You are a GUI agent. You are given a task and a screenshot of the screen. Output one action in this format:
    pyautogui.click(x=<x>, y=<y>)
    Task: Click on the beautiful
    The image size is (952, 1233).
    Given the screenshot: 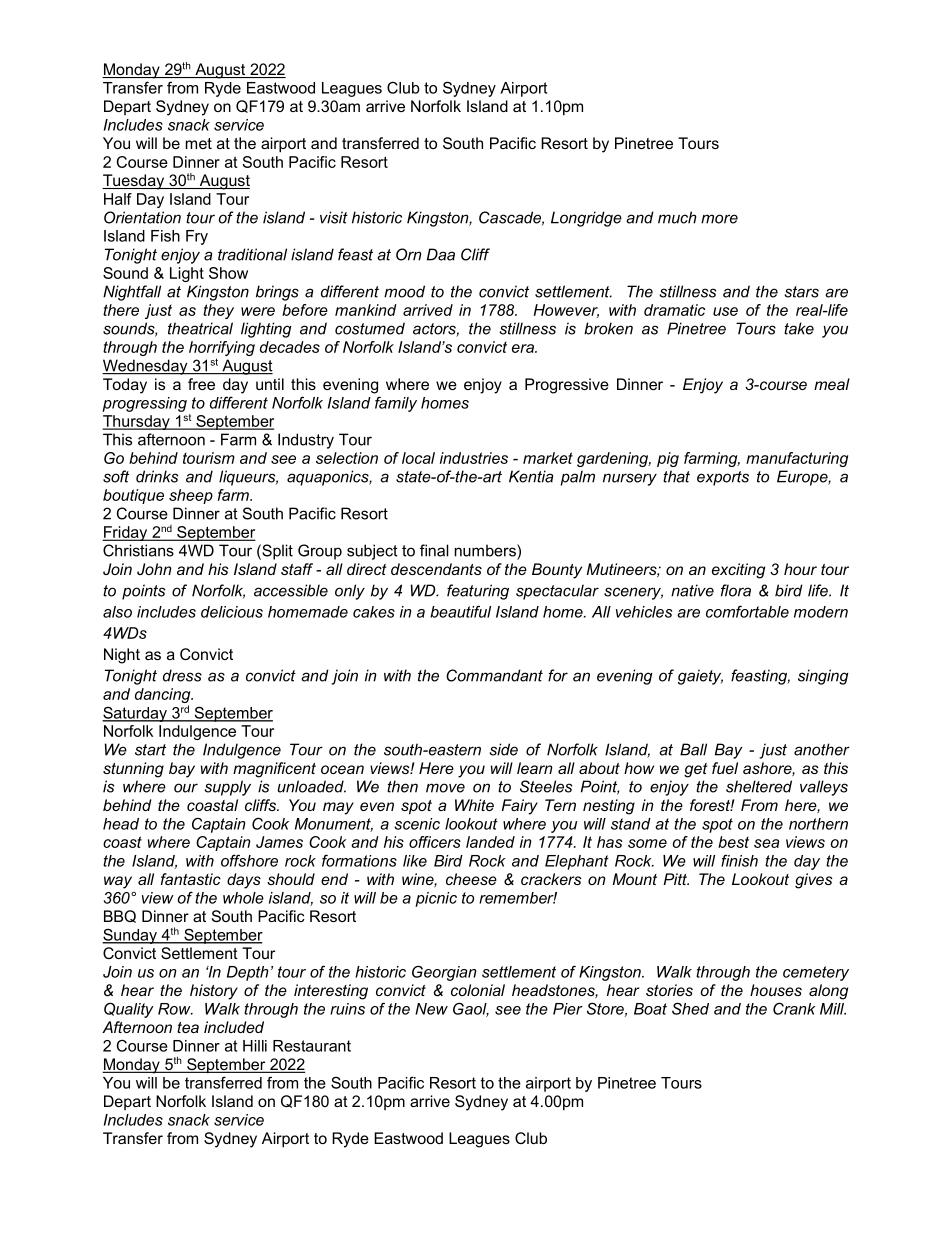 What is the action you would take?
    pyautogui.click(x=460, y=611)
